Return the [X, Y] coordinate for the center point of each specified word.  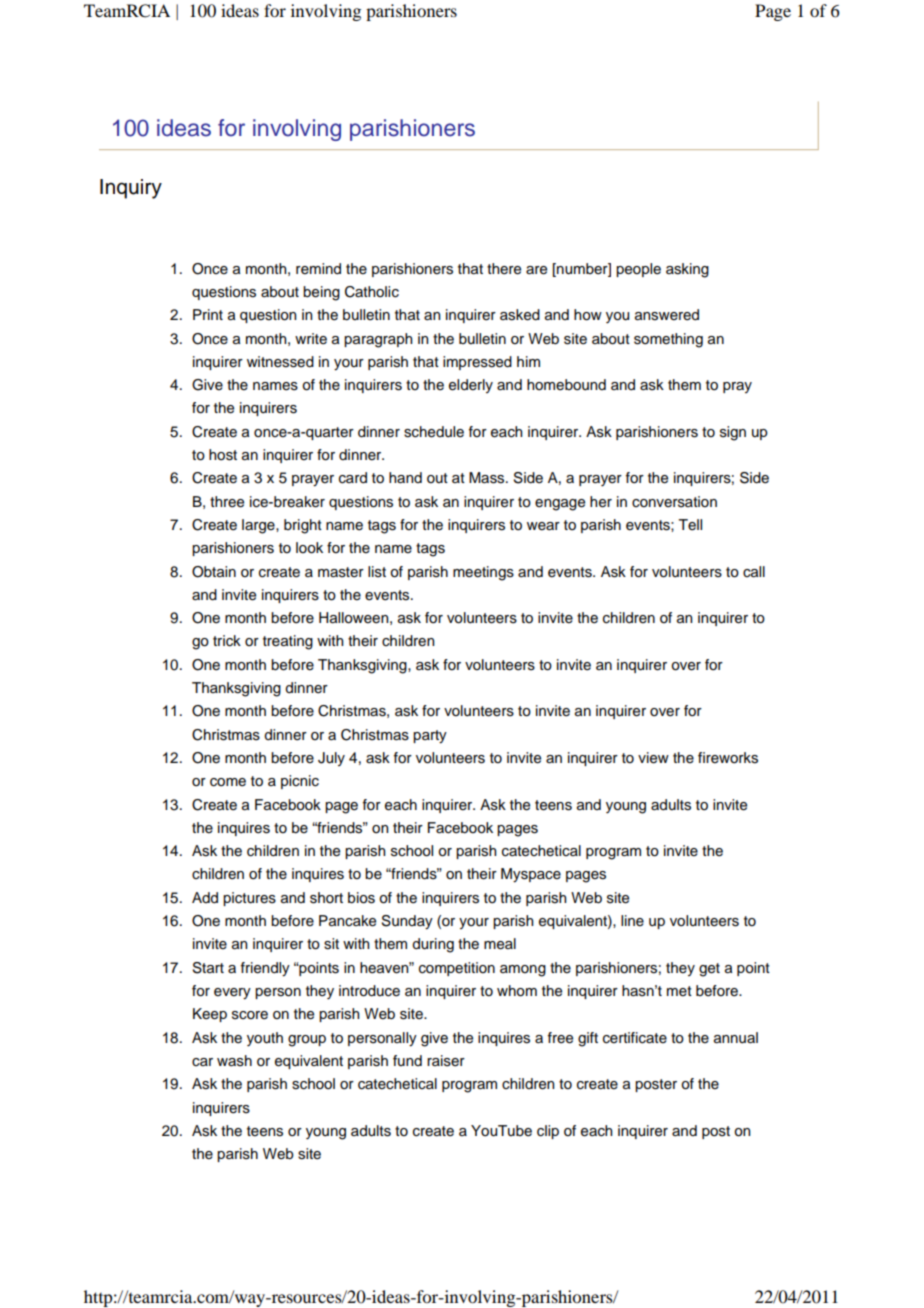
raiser [446, 1061]
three [227, 502]
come [228, 782]
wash [234, 1061]
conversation [674, 502]
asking [687, 270]
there [504, 269]
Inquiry [131, 189]
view [653, 758]
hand [405, 477]
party [430, 737]
